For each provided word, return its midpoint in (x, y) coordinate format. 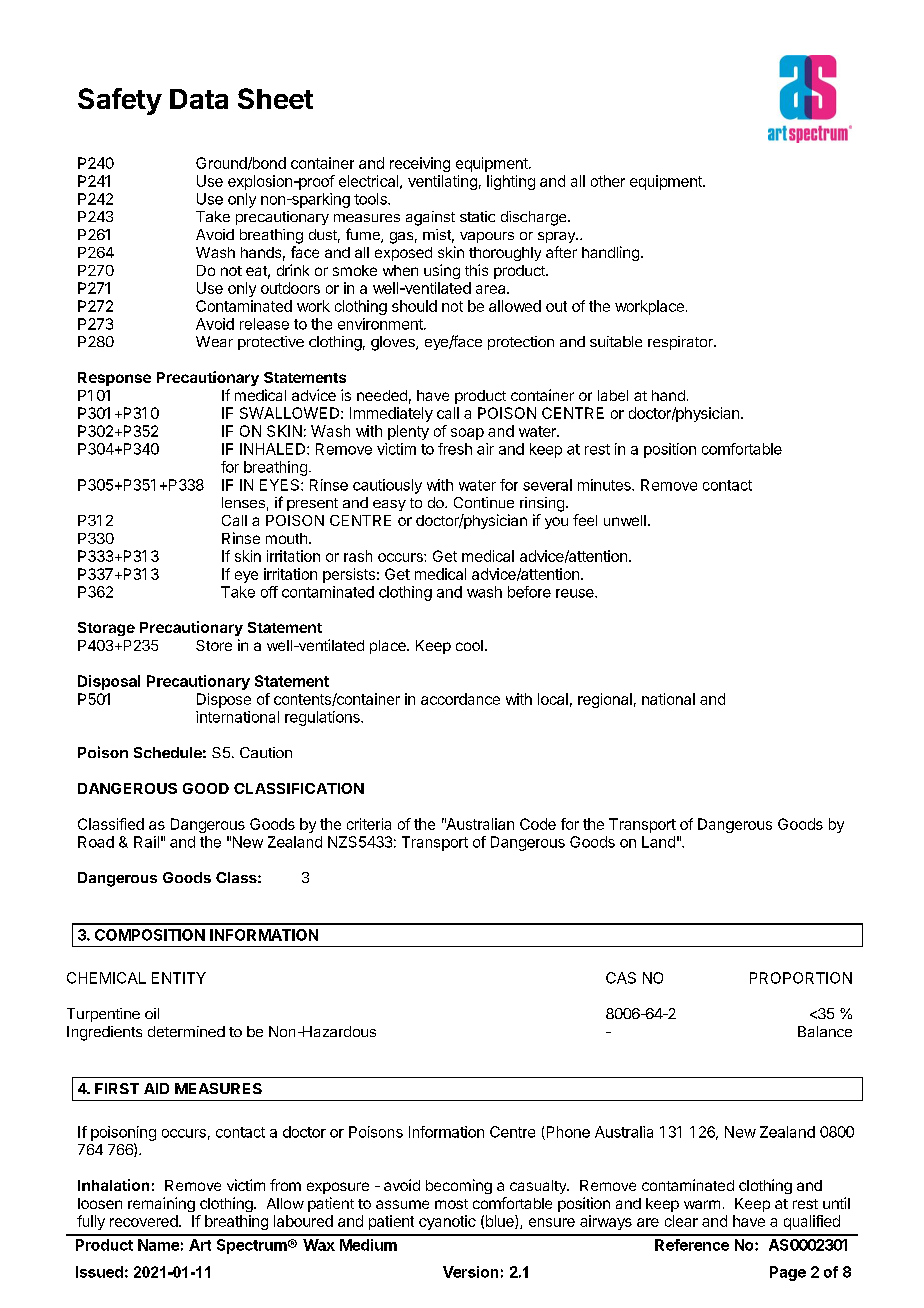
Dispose (224, 700)
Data (199, 99)
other (608, 181)
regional (605, 700)
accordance (460, 699)
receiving (420, 164)
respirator (681, 343)
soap (467, 434)
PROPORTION (801, 978)
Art (200, 1245)
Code (538, 824)
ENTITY (179, 978)
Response (114, 379)
